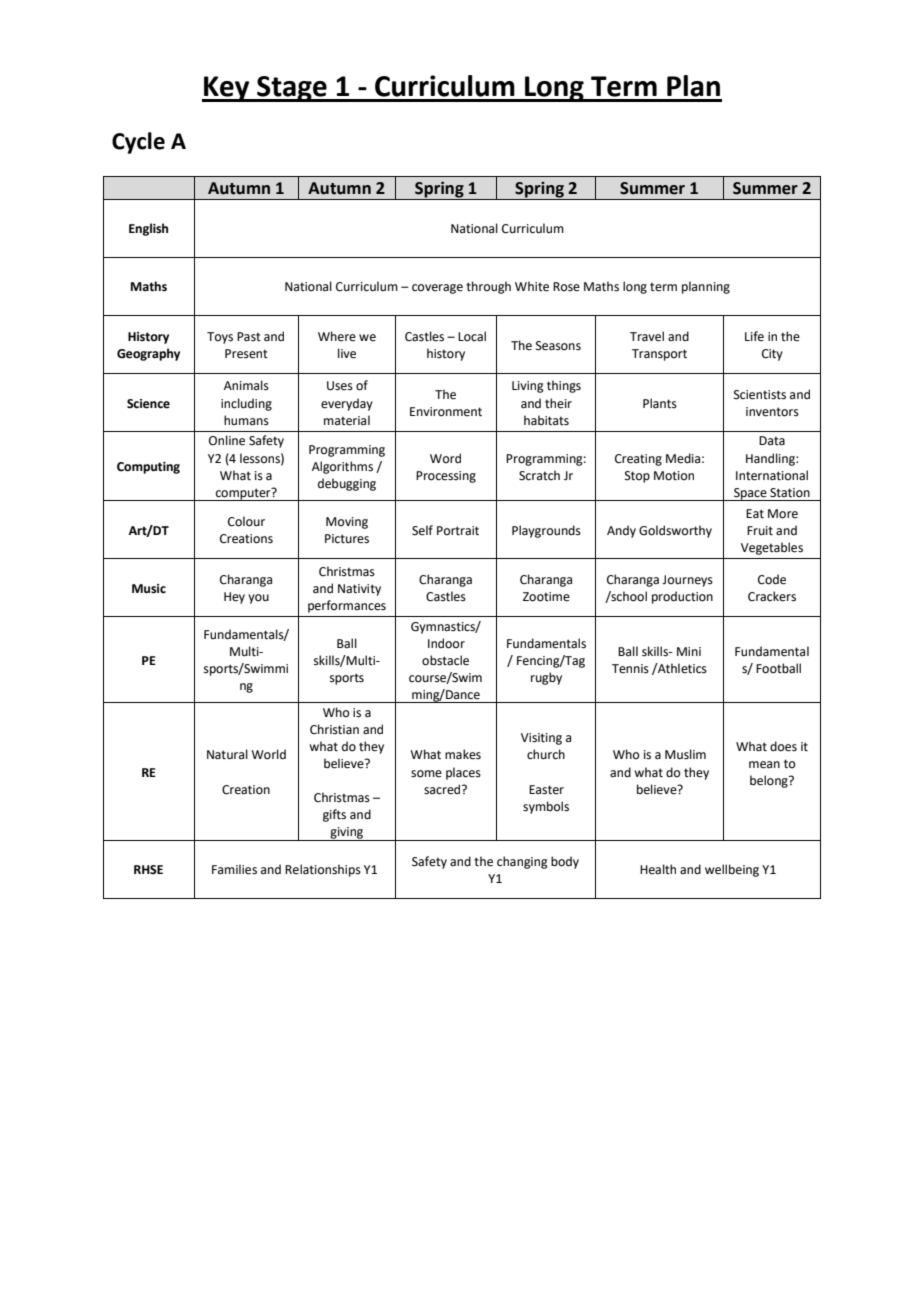 The height and width of the image is (1308, 924). Describe the element at coordinates (674, 476) in the image. I see `Motion` at that location.
